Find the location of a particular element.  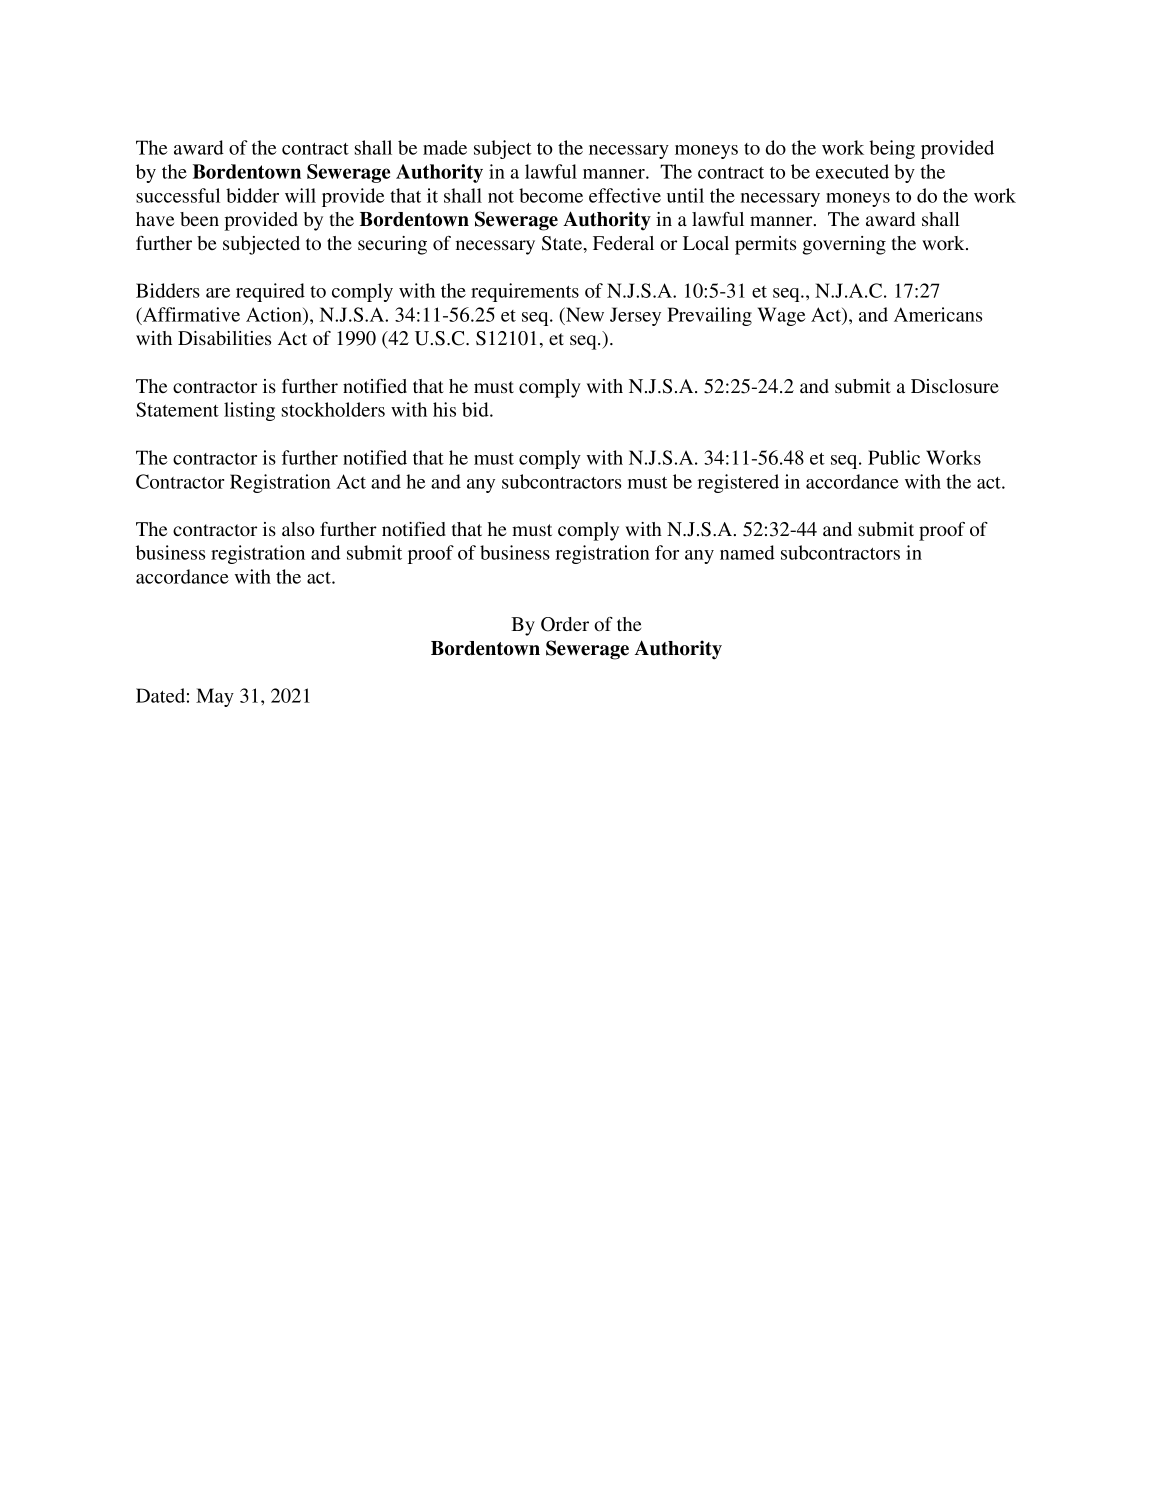

named is located at coordinates (747, 552).
